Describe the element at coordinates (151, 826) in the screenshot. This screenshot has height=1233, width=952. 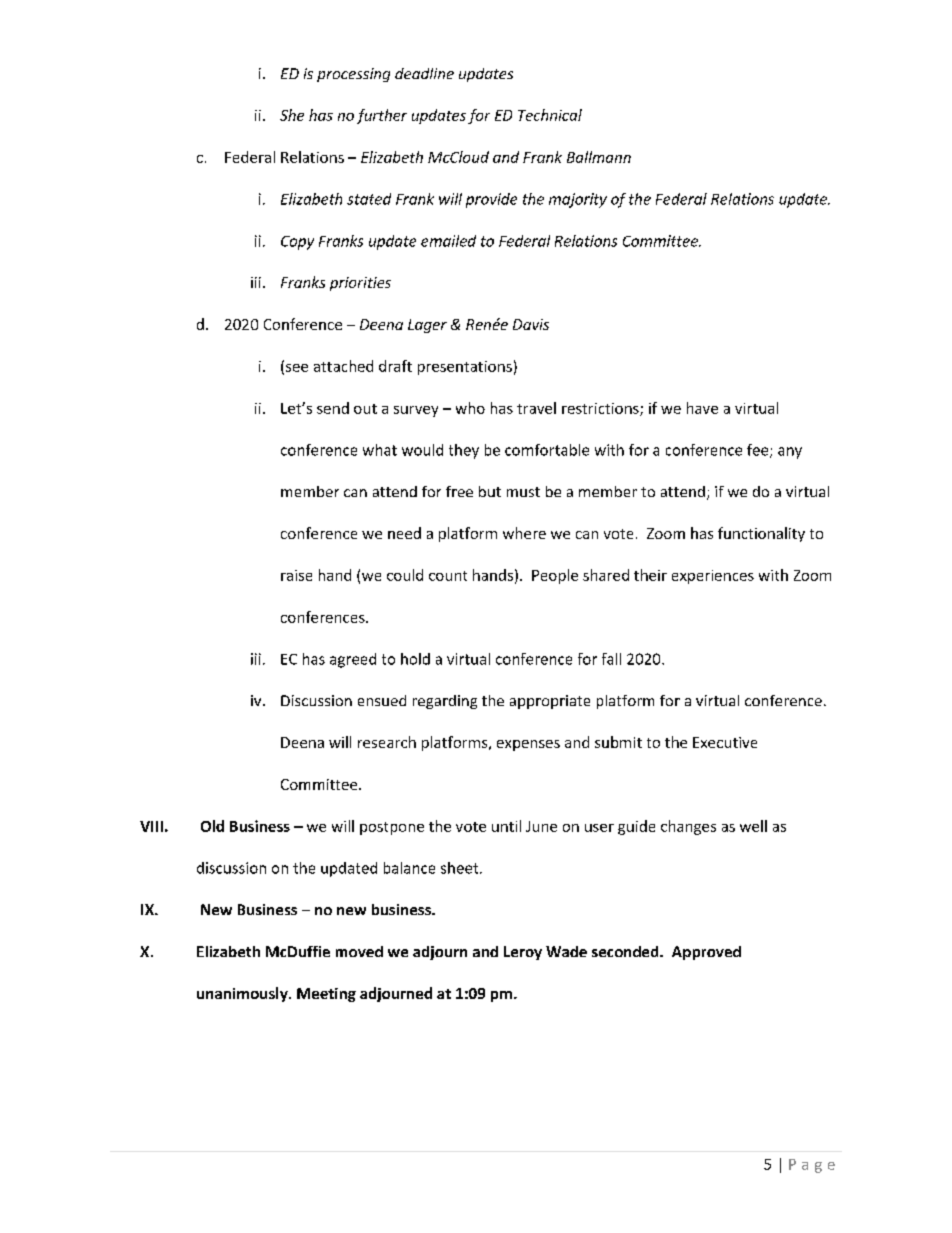
I see `VIII` at that location.
